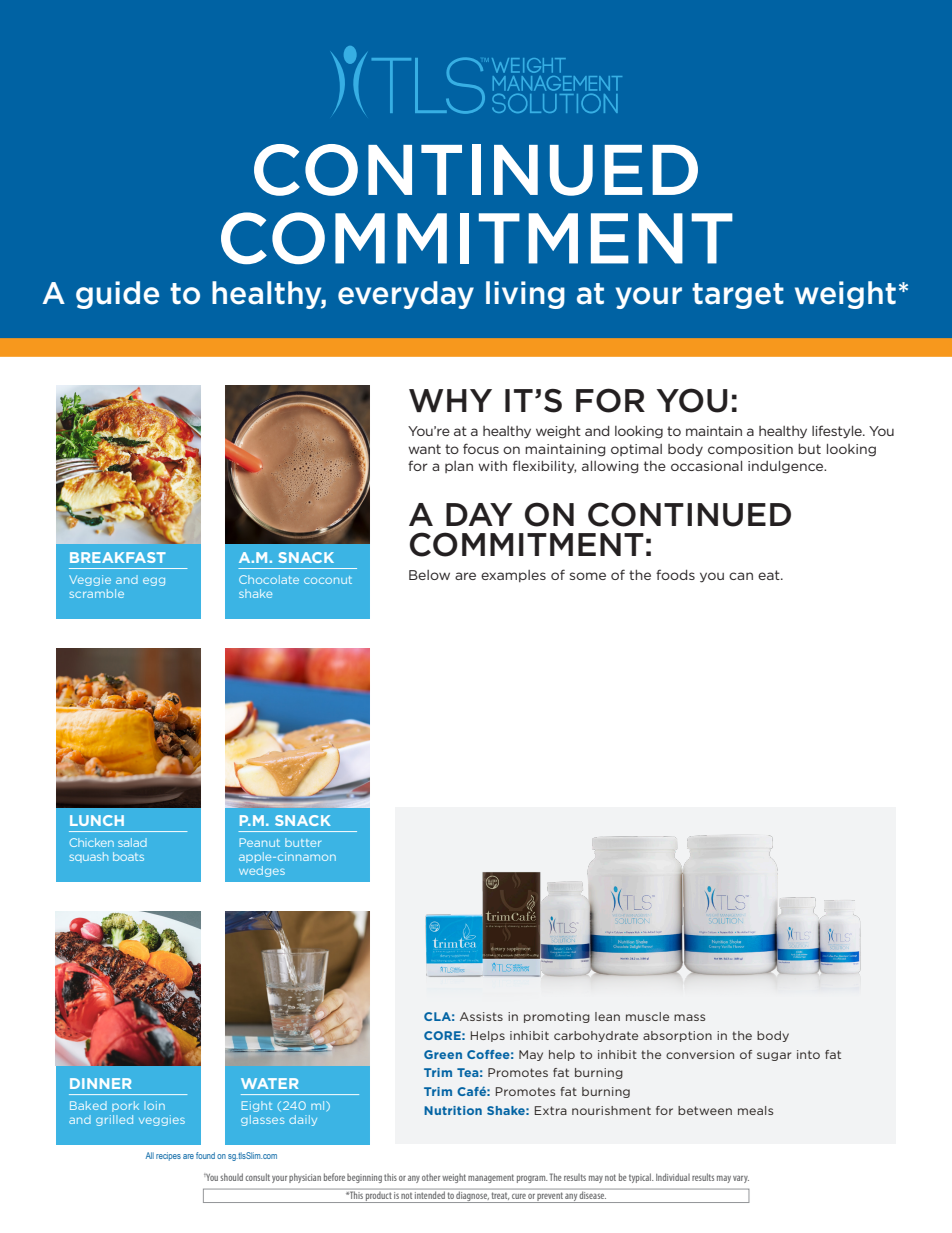  What do you see at coordinates (513, 576) in the page?
I see `examples` at bounding box center [513, 576].
